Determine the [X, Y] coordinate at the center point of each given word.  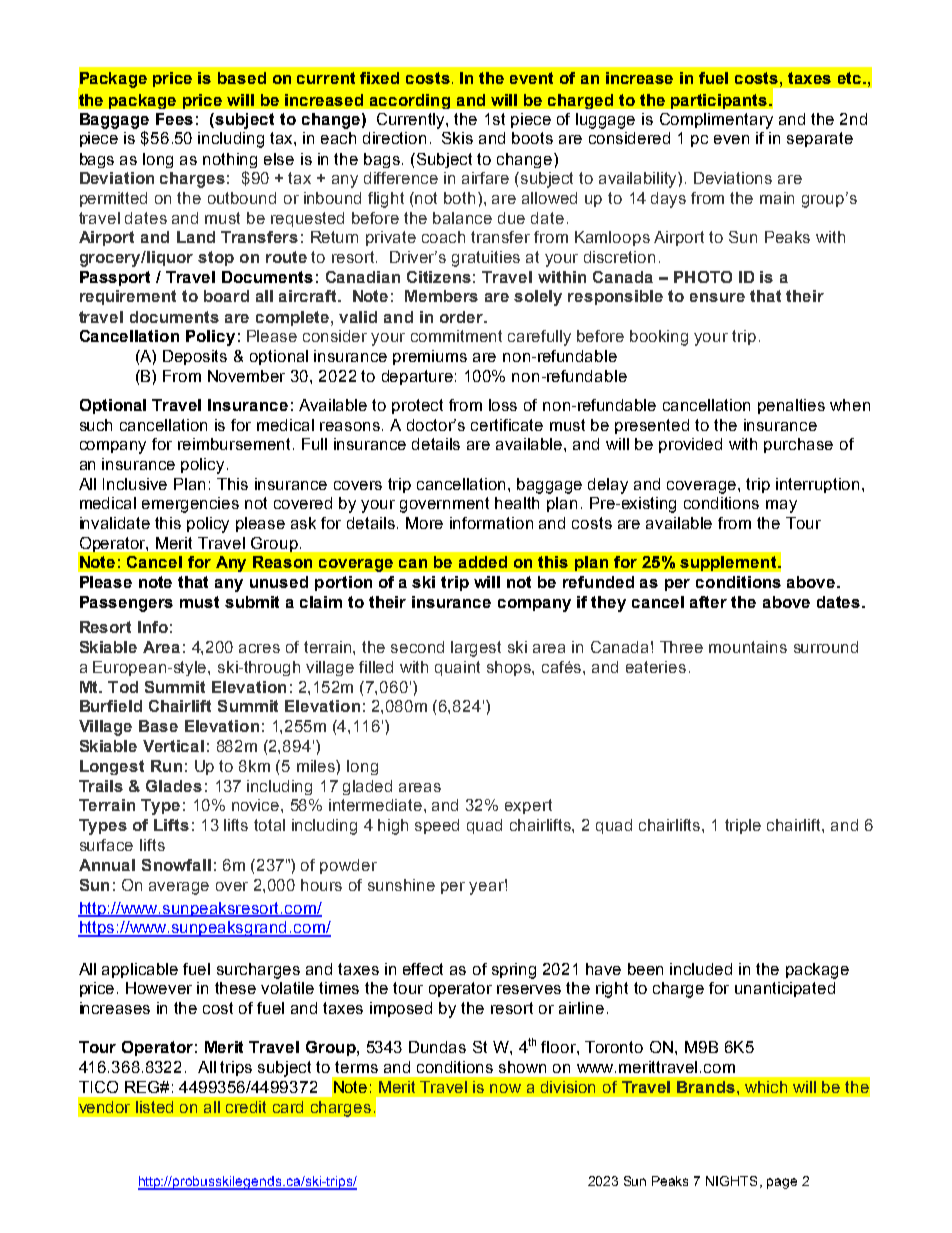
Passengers [126, 604]
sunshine [401, 885]
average [179, 888]
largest [476, 649]
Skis [457, 138]
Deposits [195, 357]
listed [154, 1107]
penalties [791, 406]
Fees [174, 119]
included [701, 969]
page [782, 1183]
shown [522, 1067]
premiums [430, 357]
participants [720, 101]
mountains [748, 647]
